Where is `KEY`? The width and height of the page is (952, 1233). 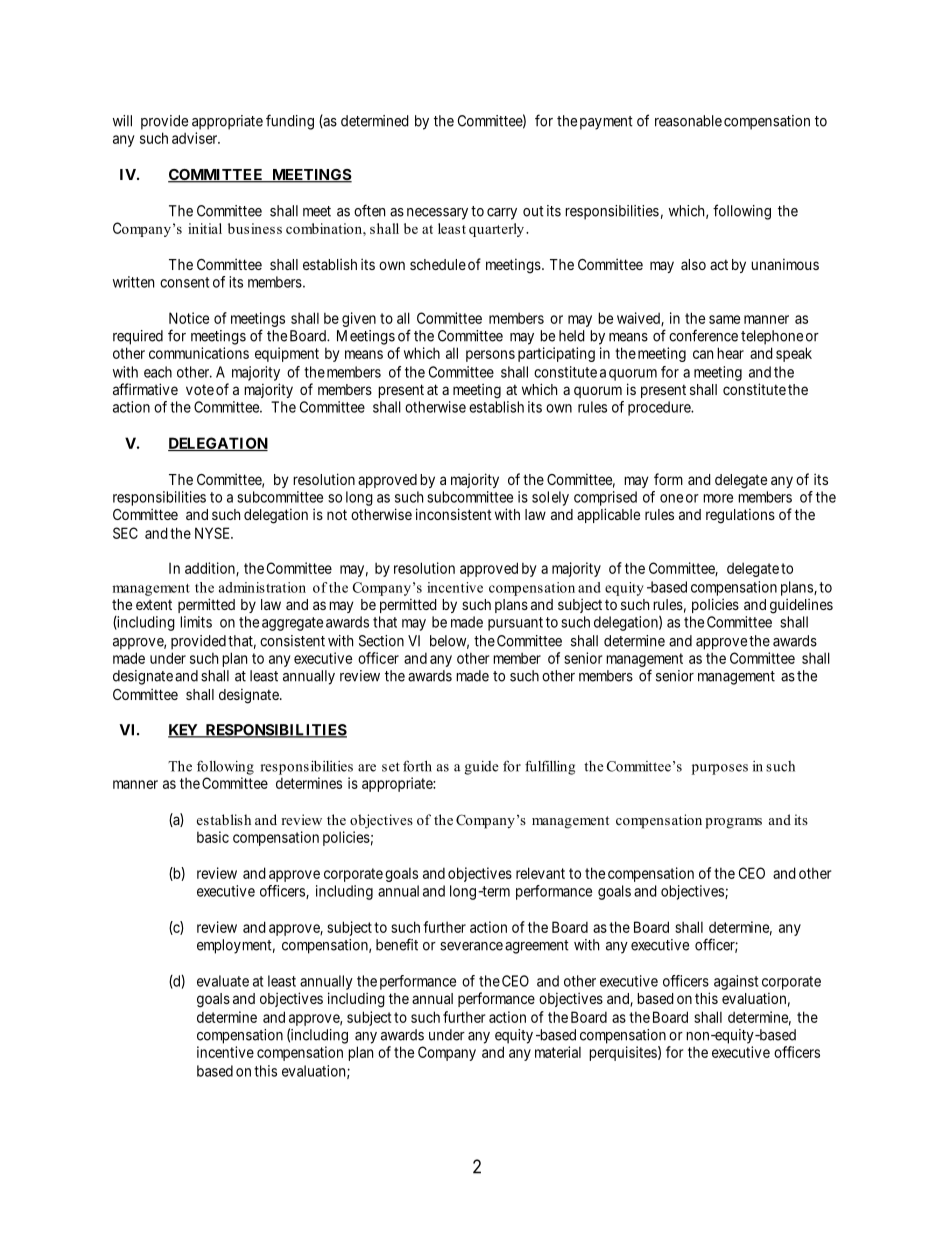
KEY is located at coordinates (184, 731).
